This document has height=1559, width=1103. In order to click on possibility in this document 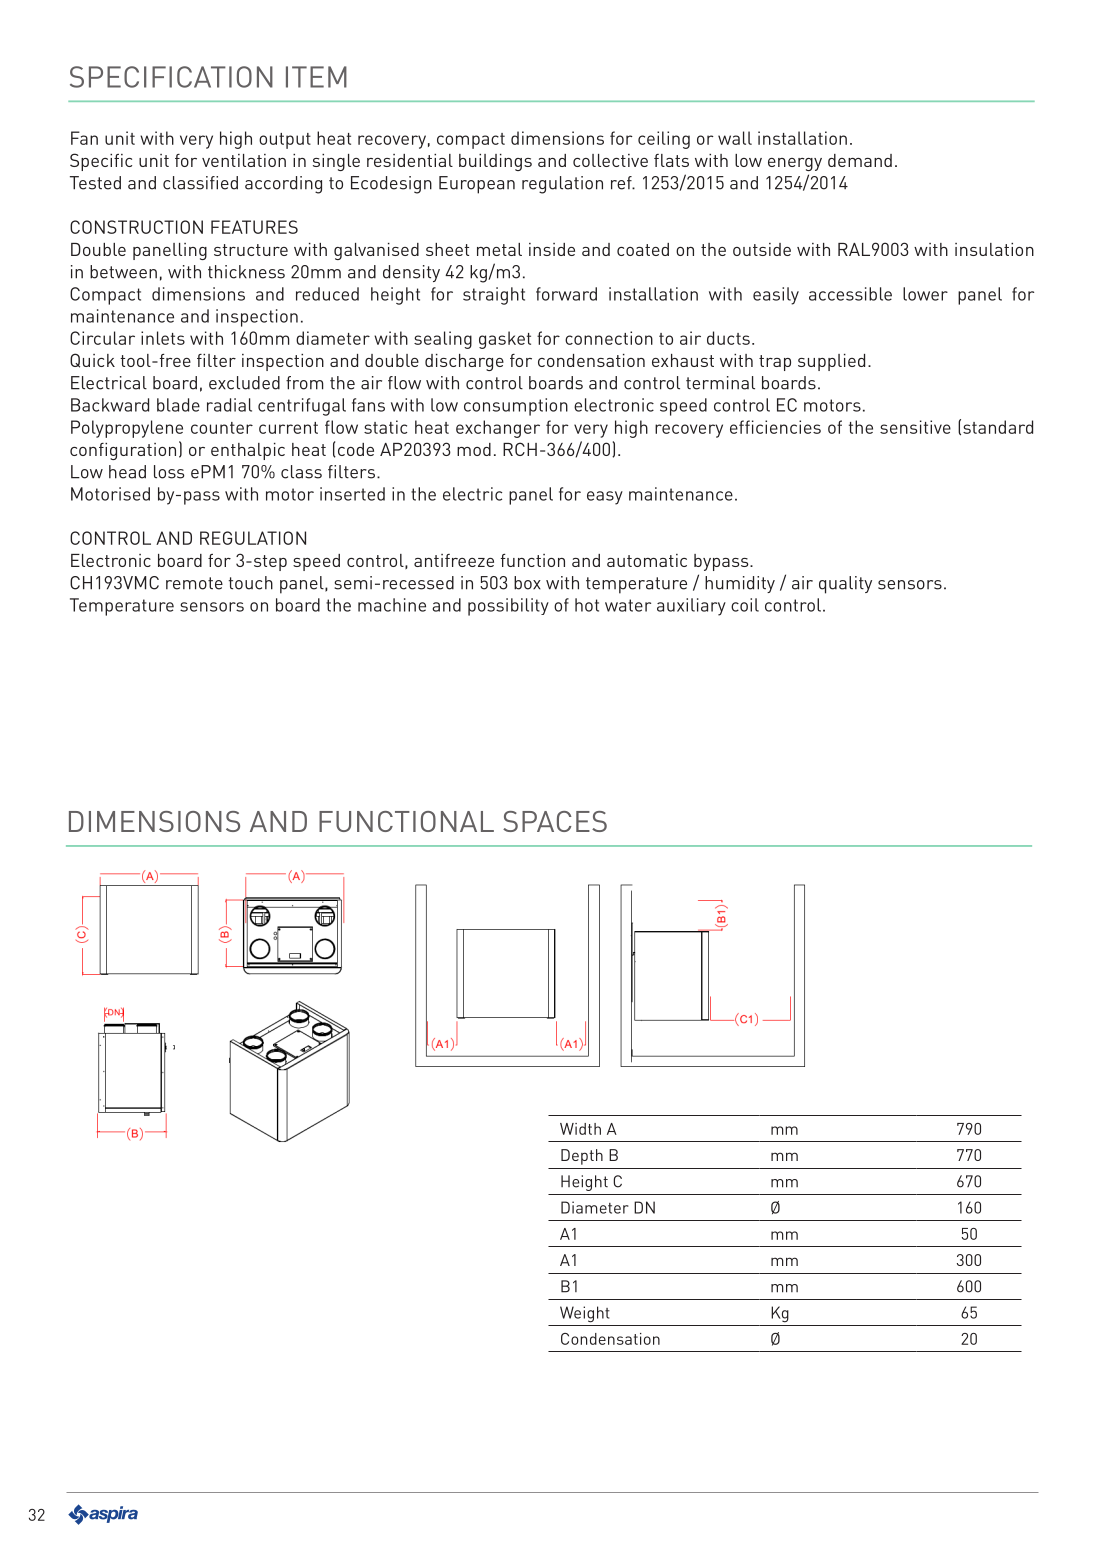, I will do `click(508, 607)`.
